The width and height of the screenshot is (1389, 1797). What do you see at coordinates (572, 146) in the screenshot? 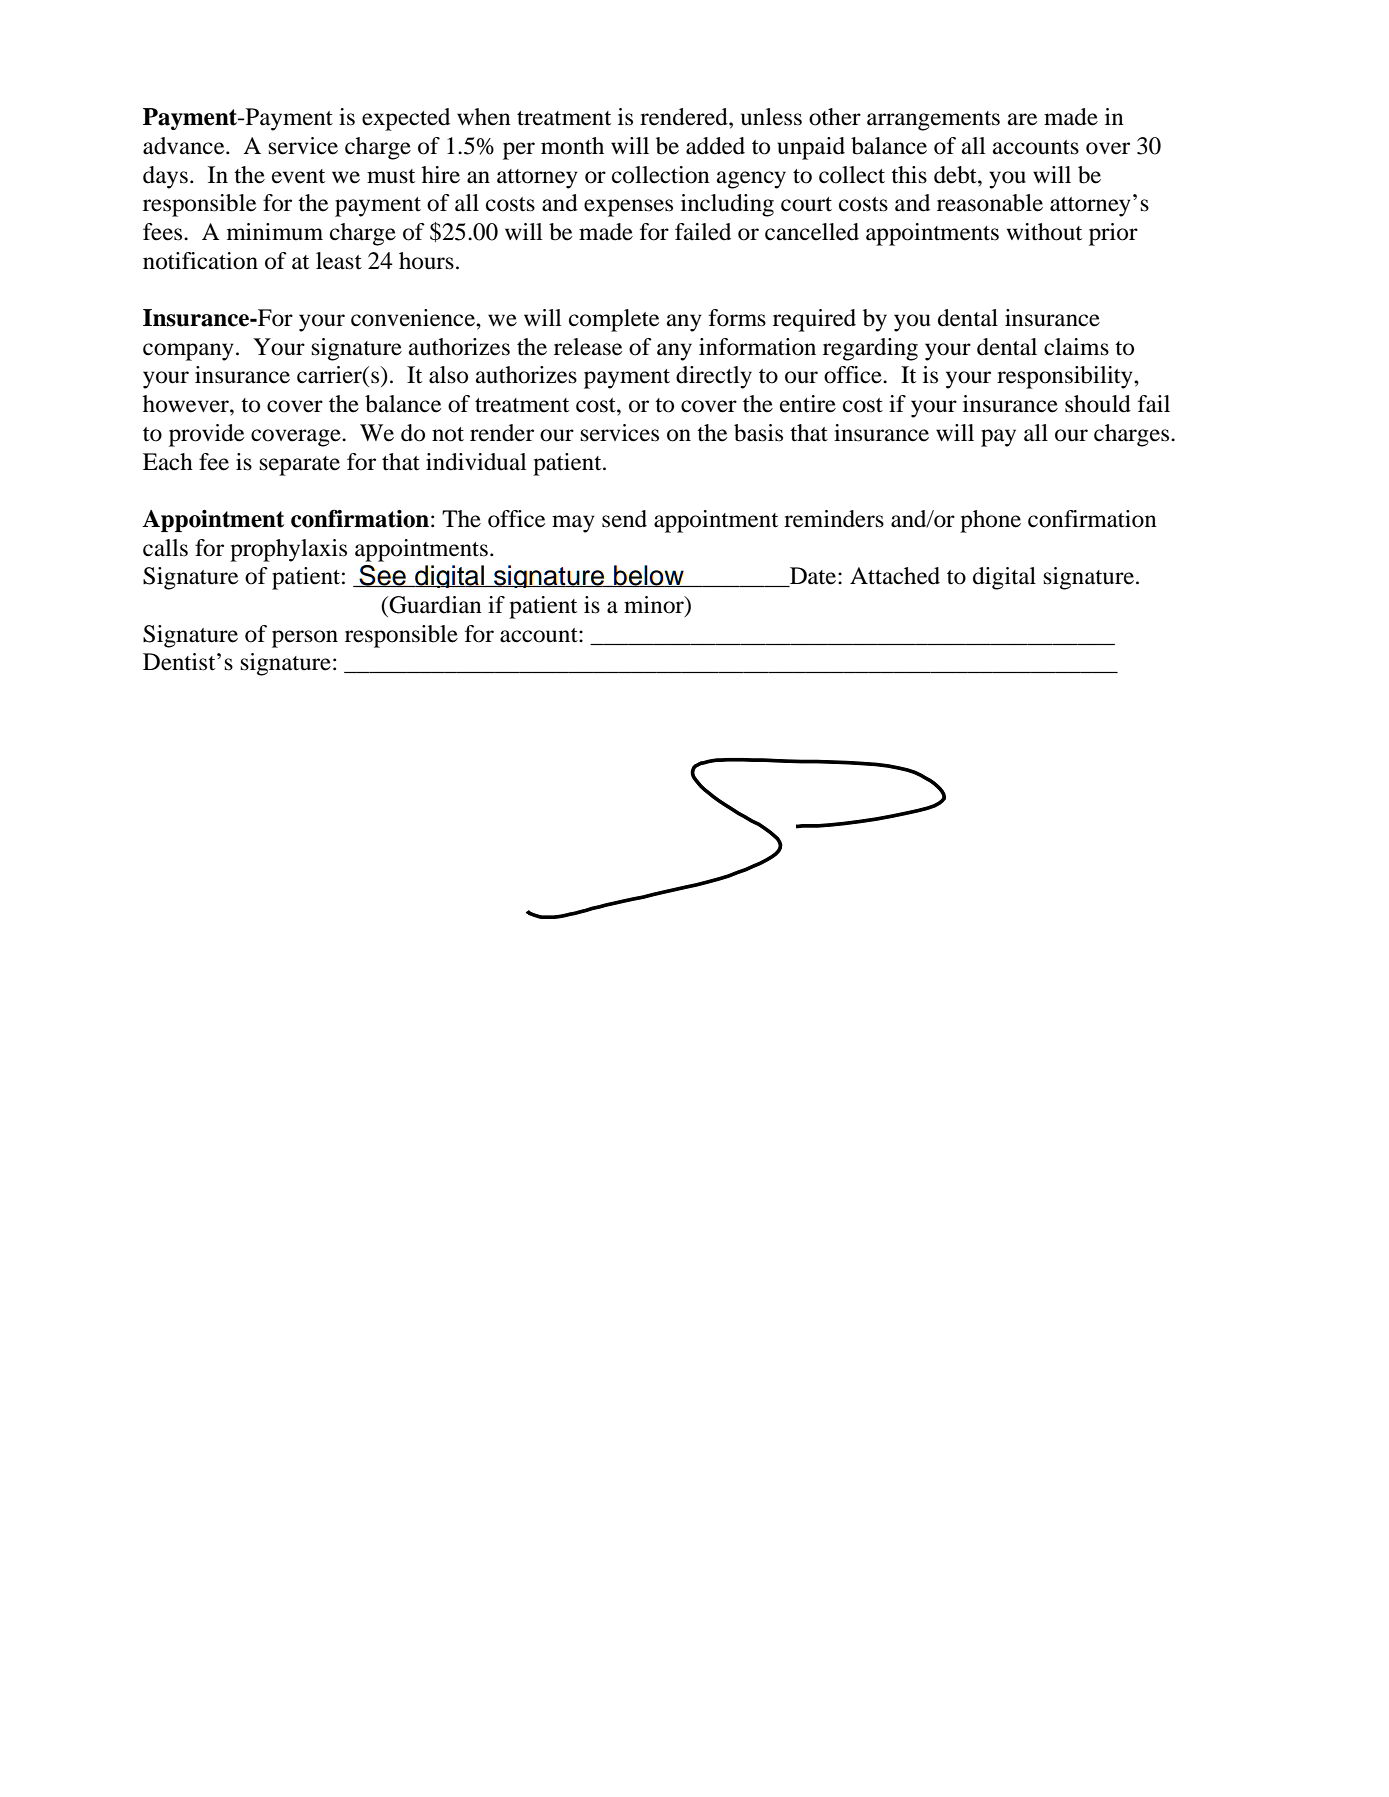
I see `month` at bounding box center [572, 146].
